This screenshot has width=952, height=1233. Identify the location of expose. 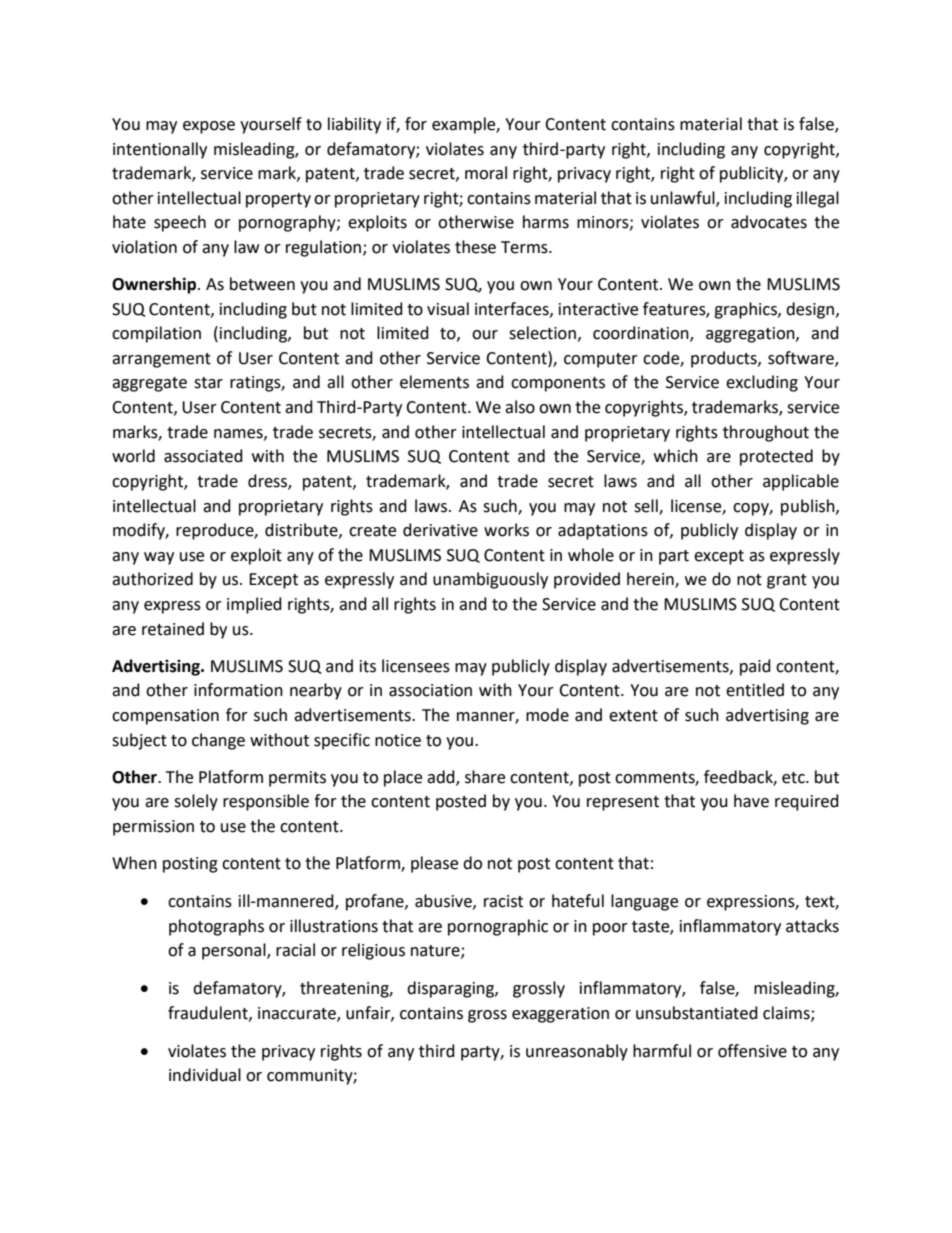
(209, 127).
